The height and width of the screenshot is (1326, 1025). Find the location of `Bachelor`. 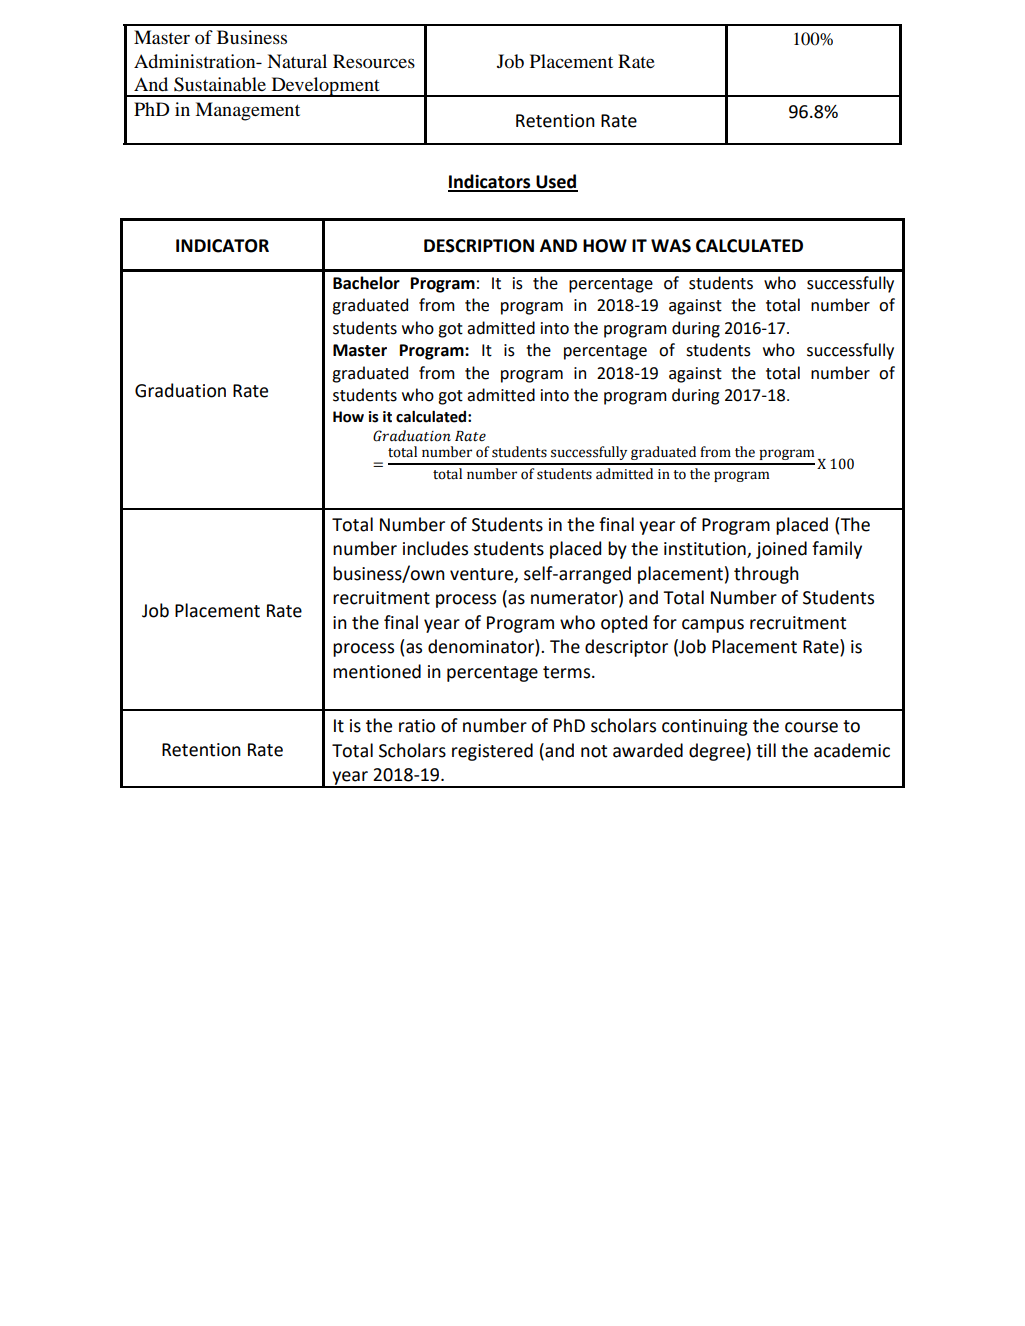

Bachelor is located at coordinates (366, 283).
